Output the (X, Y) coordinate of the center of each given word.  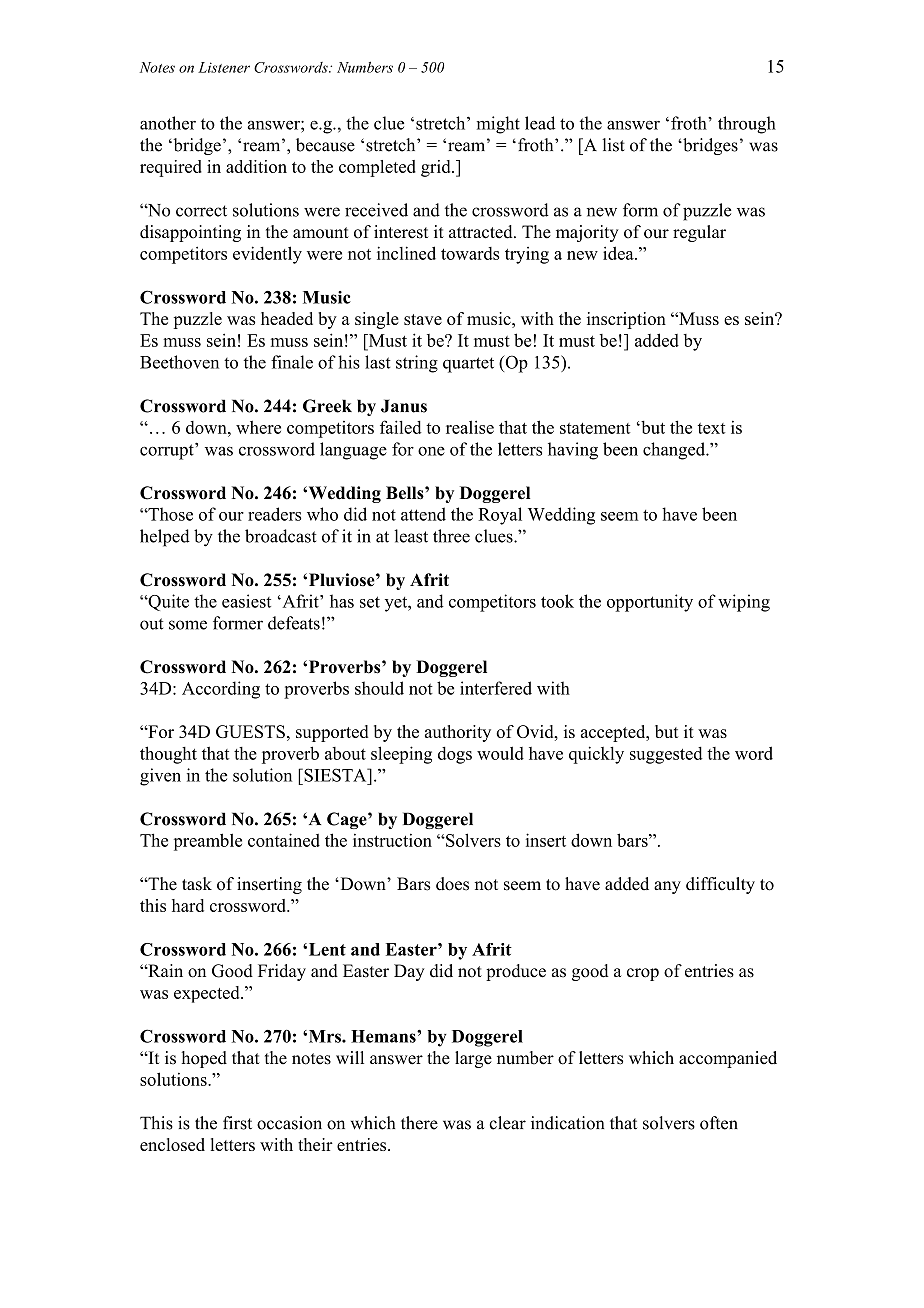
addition (256, 166)
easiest (246, 601)
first (237, 1123)
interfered (496, 688)
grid (437, 168)
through (747, 125)
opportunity (650, 603)
